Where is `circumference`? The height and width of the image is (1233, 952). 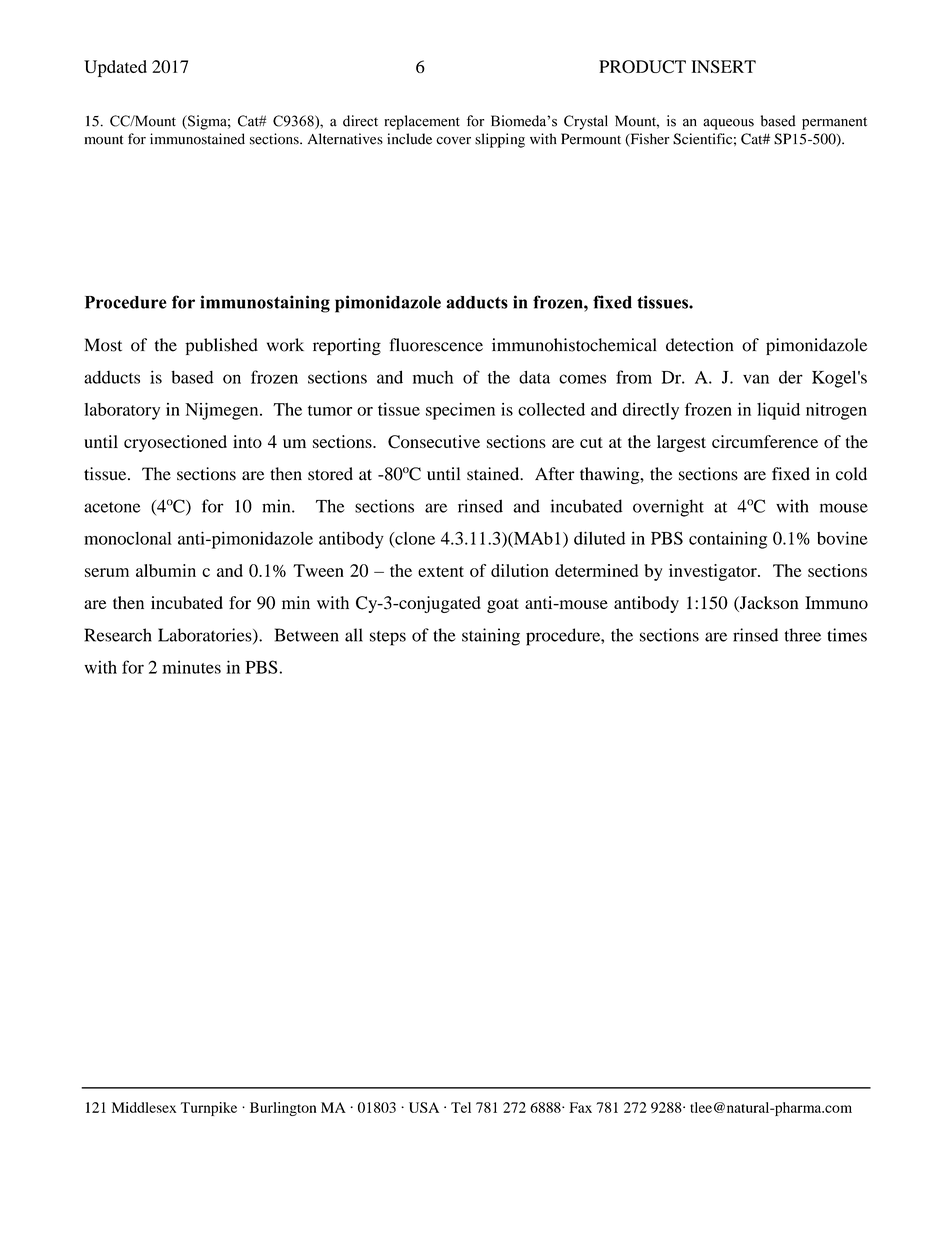
circumference is located at coordinates (765, 441).
